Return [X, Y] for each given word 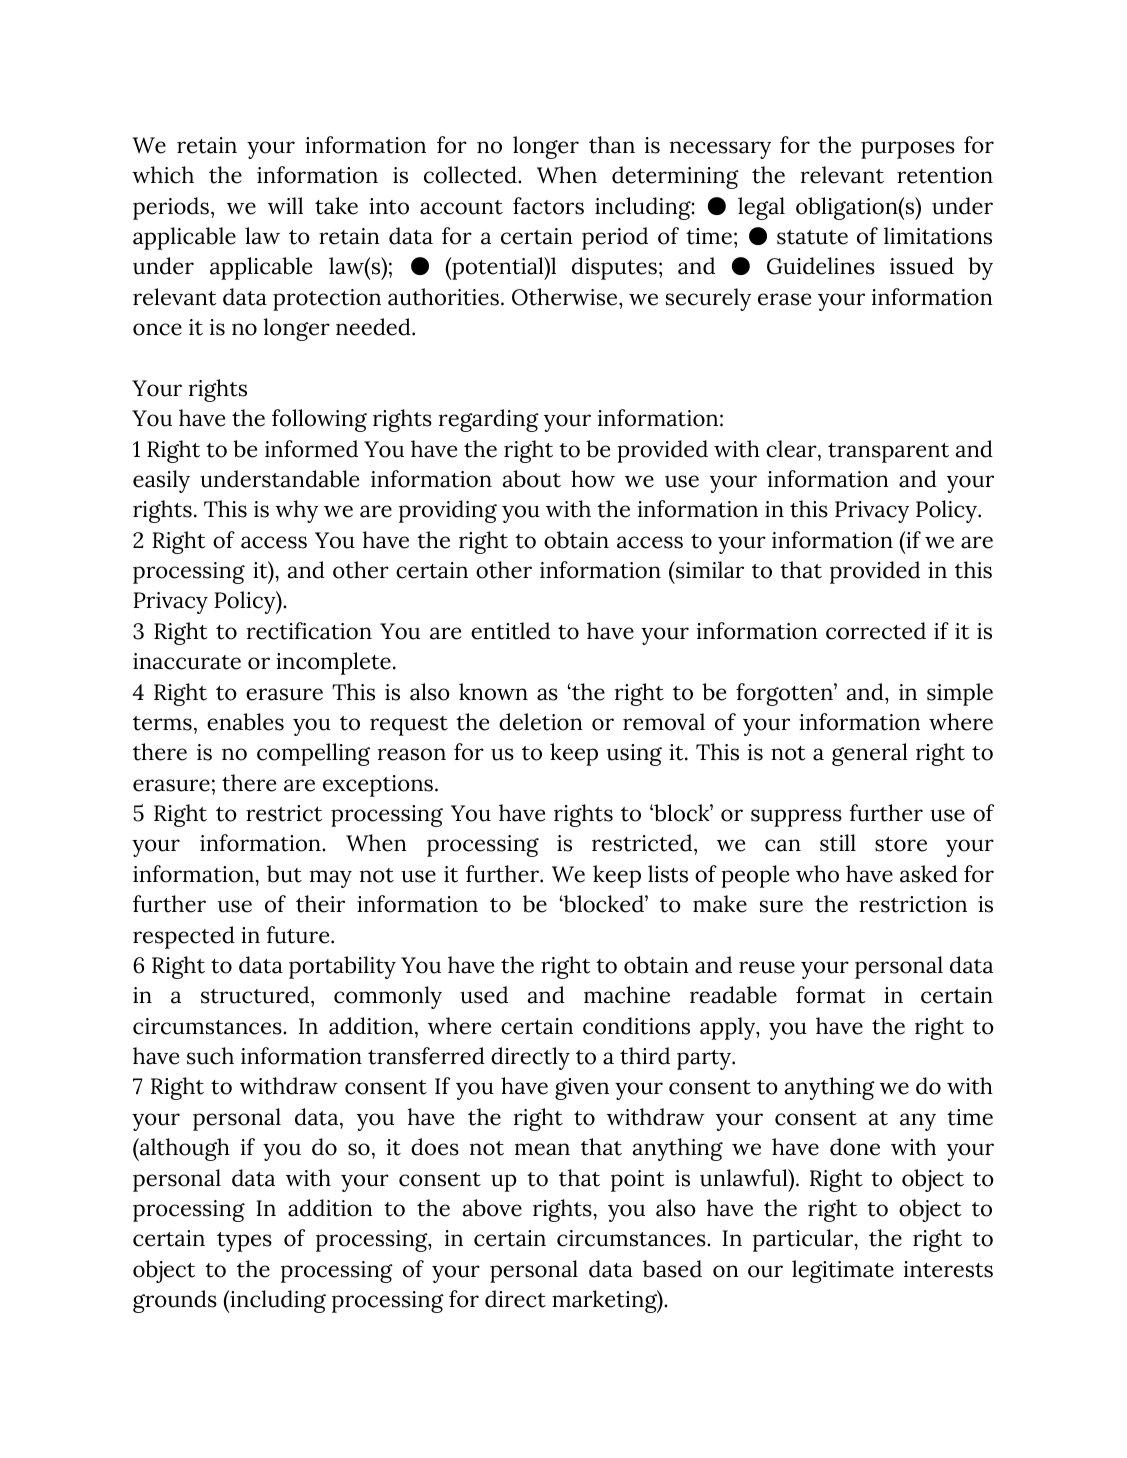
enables [245, 722]
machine [627, 995]
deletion [541, 722]
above [492, 1208]
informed [311, 449]
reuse [767, 967]
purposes [908, 150]
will [285, 205]
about [531, 479]
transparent [888, 453]
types [244, 1242]
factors [548, 206]
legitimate [843, 1271]
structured [256, 995]
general [870, 754]
